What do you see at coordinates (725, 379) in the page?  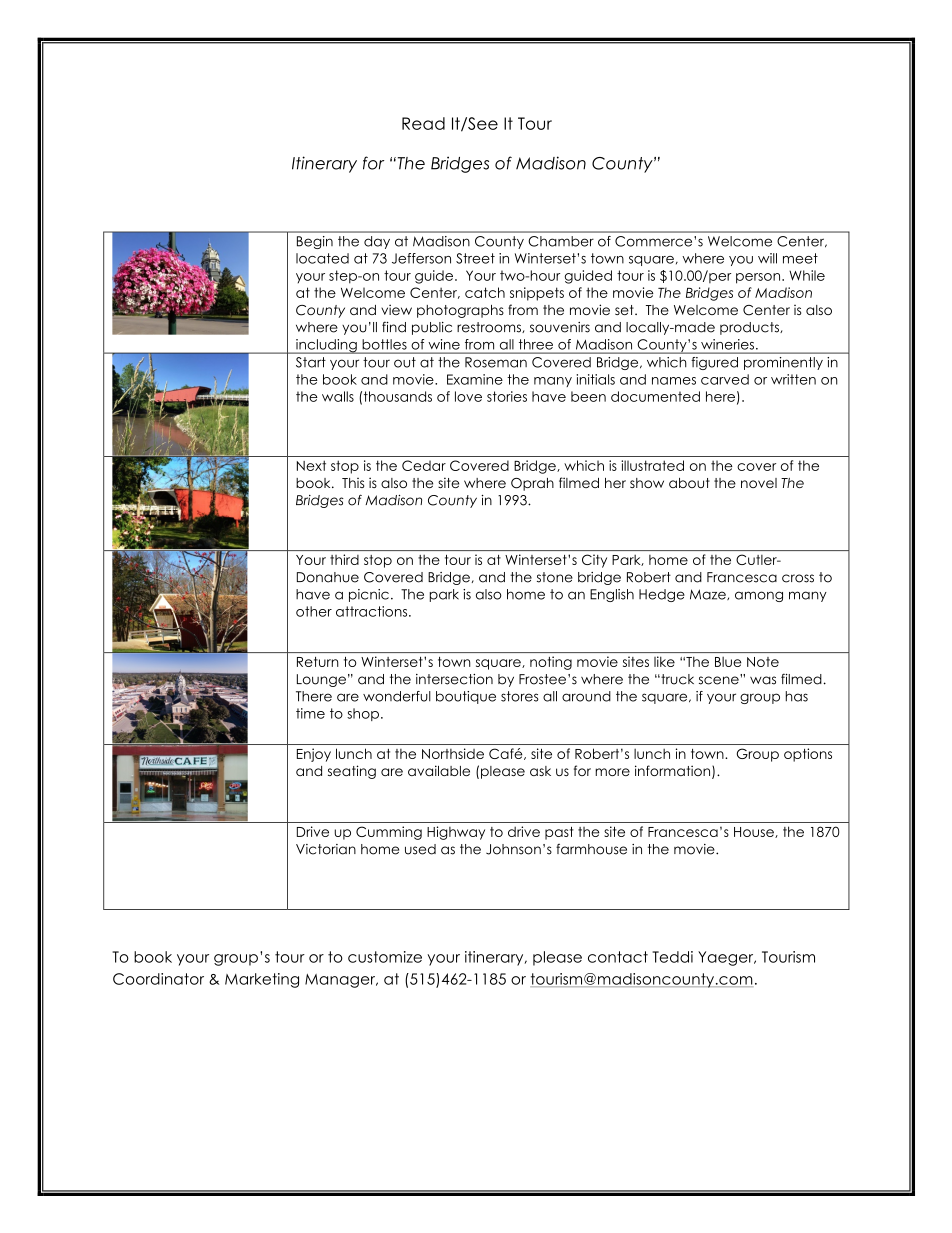 I see `carved` at bounding box center [725, 379].
